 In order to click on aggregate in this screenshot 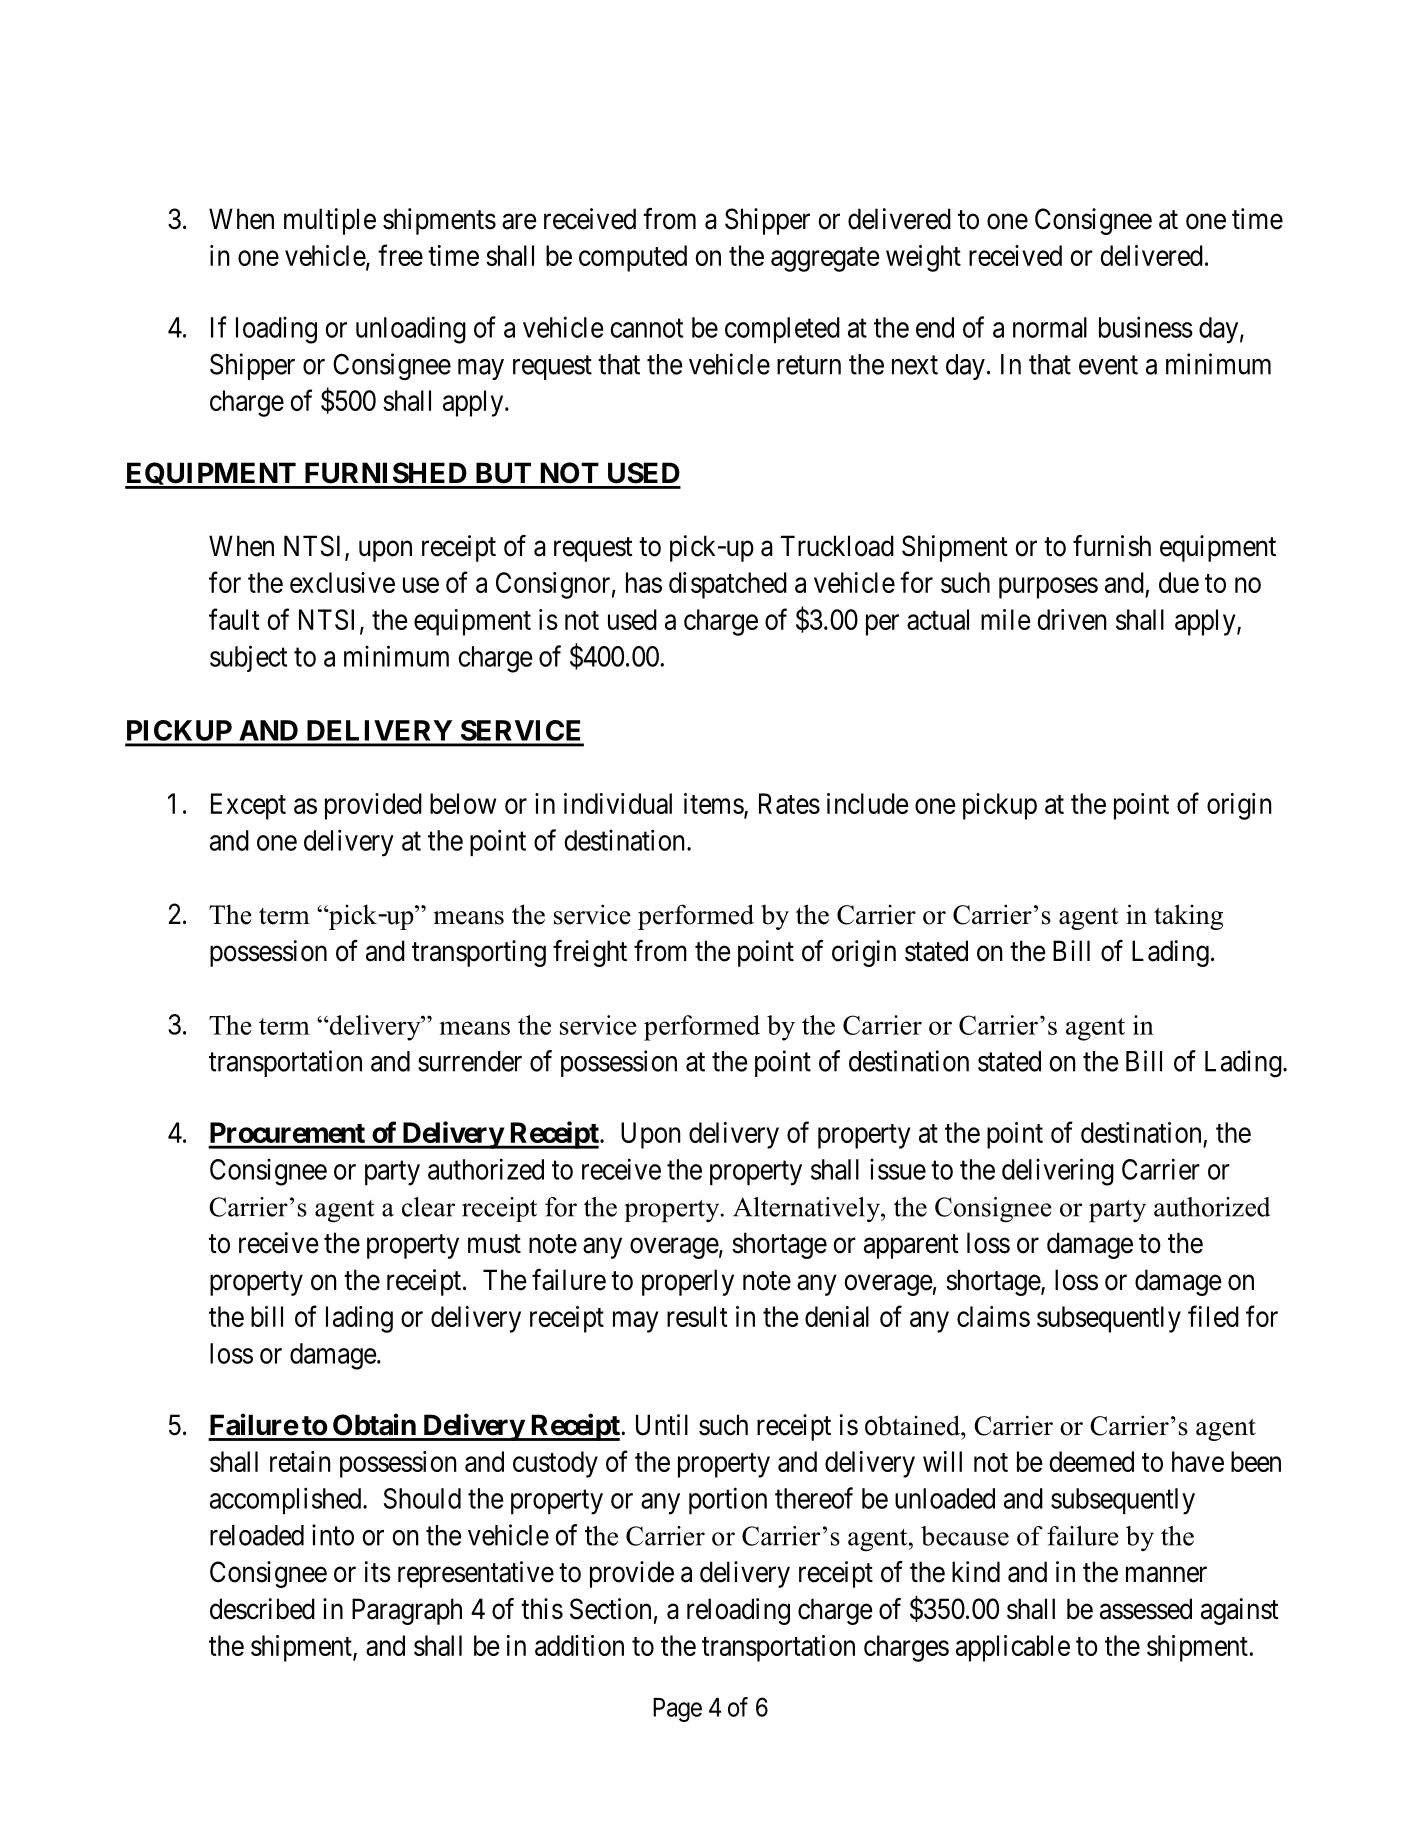, I will do `click(825, 259)`.
